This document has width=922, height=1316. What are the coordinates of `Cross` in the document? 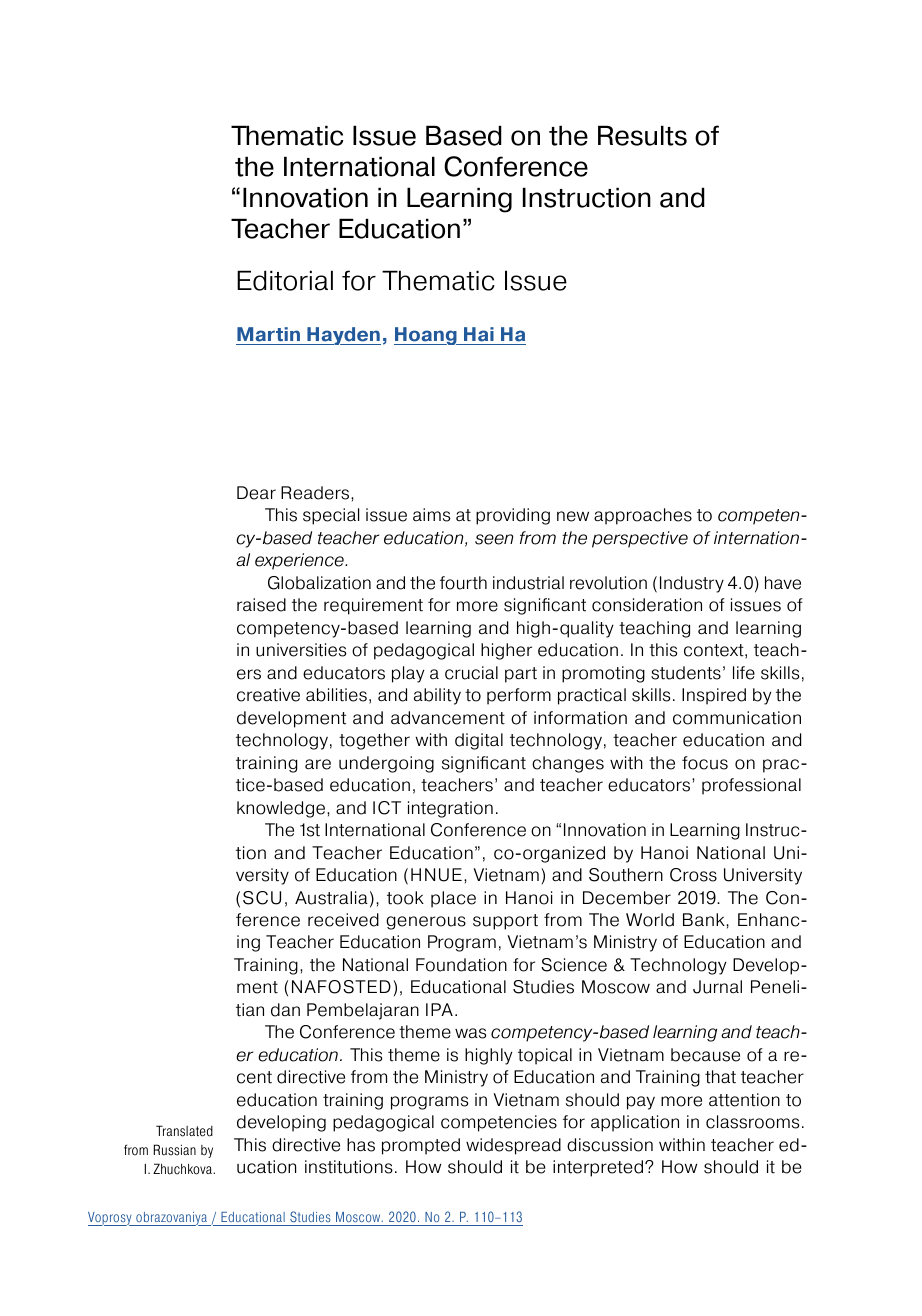 It's located at (693, 875).
